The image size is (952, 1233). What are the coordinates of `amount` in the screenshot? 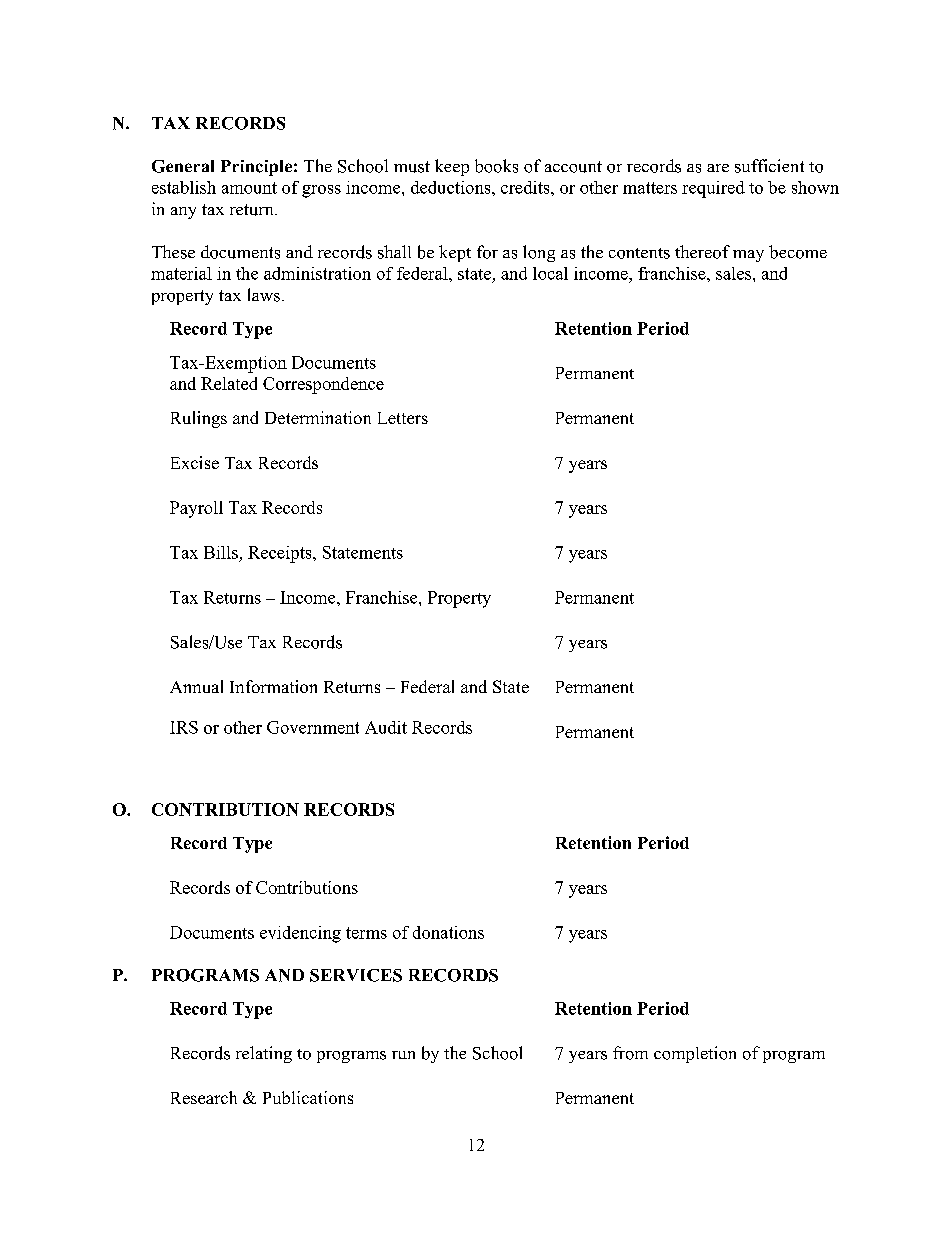 It's located at (249, 188).
